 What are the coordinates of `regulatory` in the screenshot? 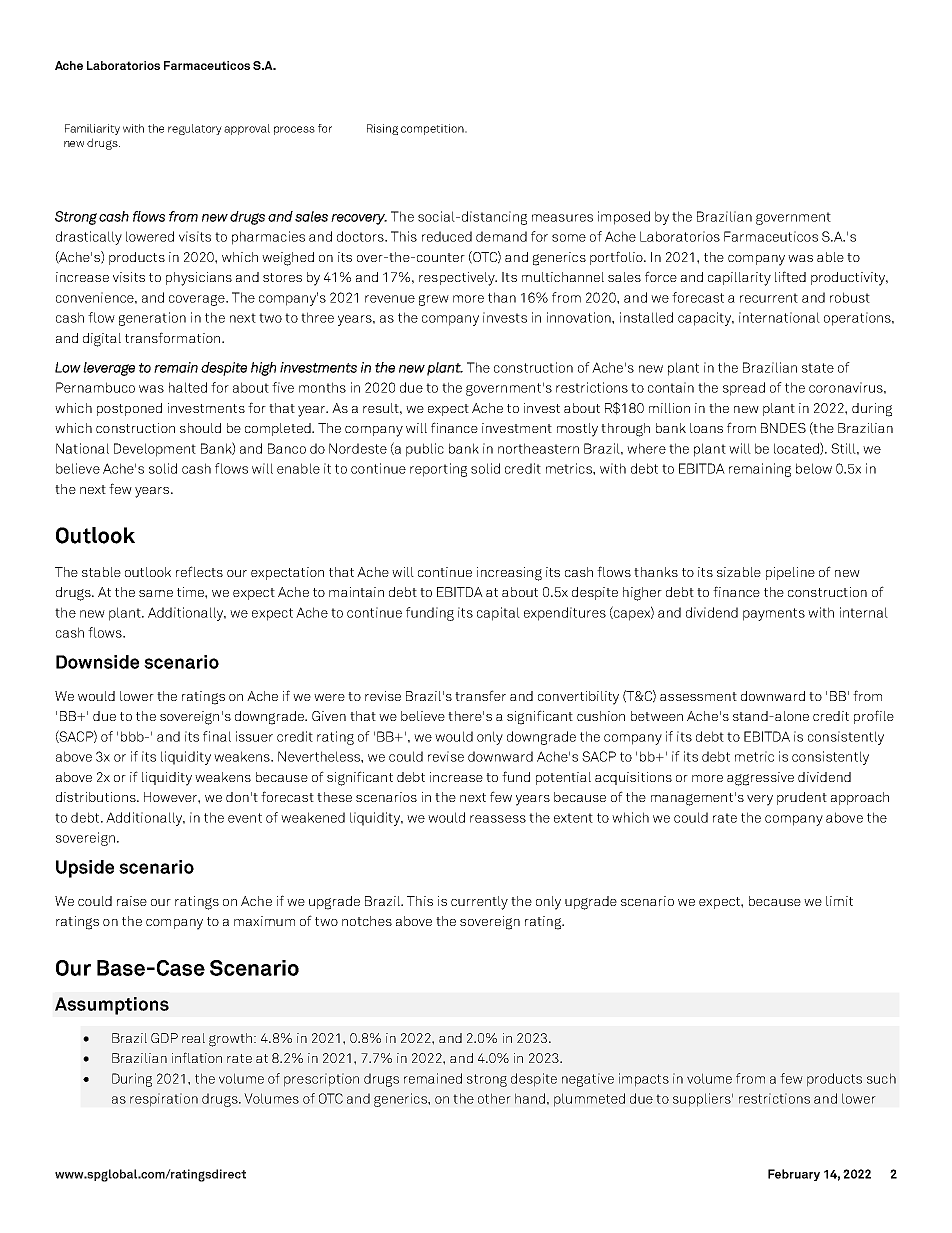 It's located at (195, 129).
